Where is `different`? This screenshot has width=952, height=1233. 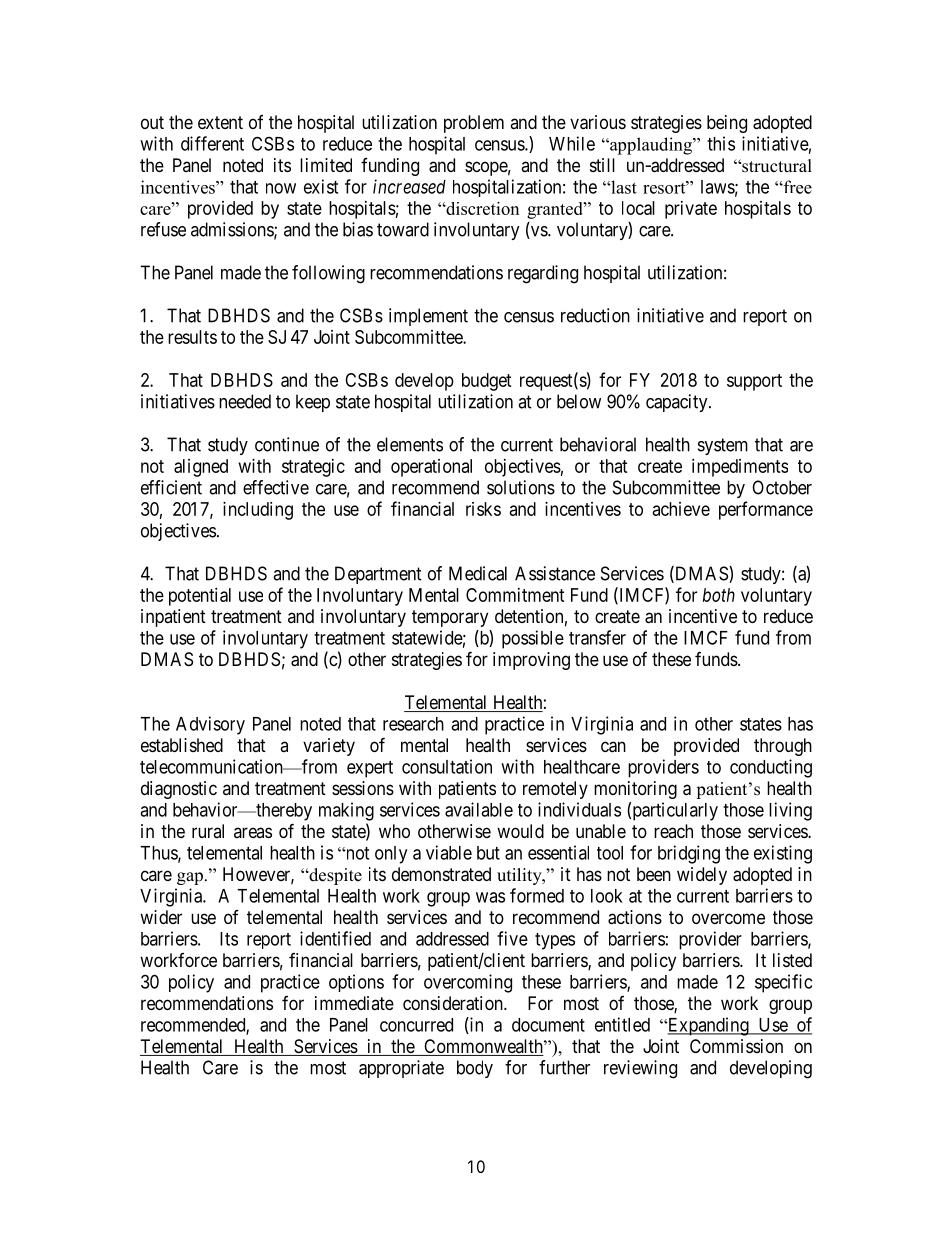 different is located at coordinates (212, 143).
